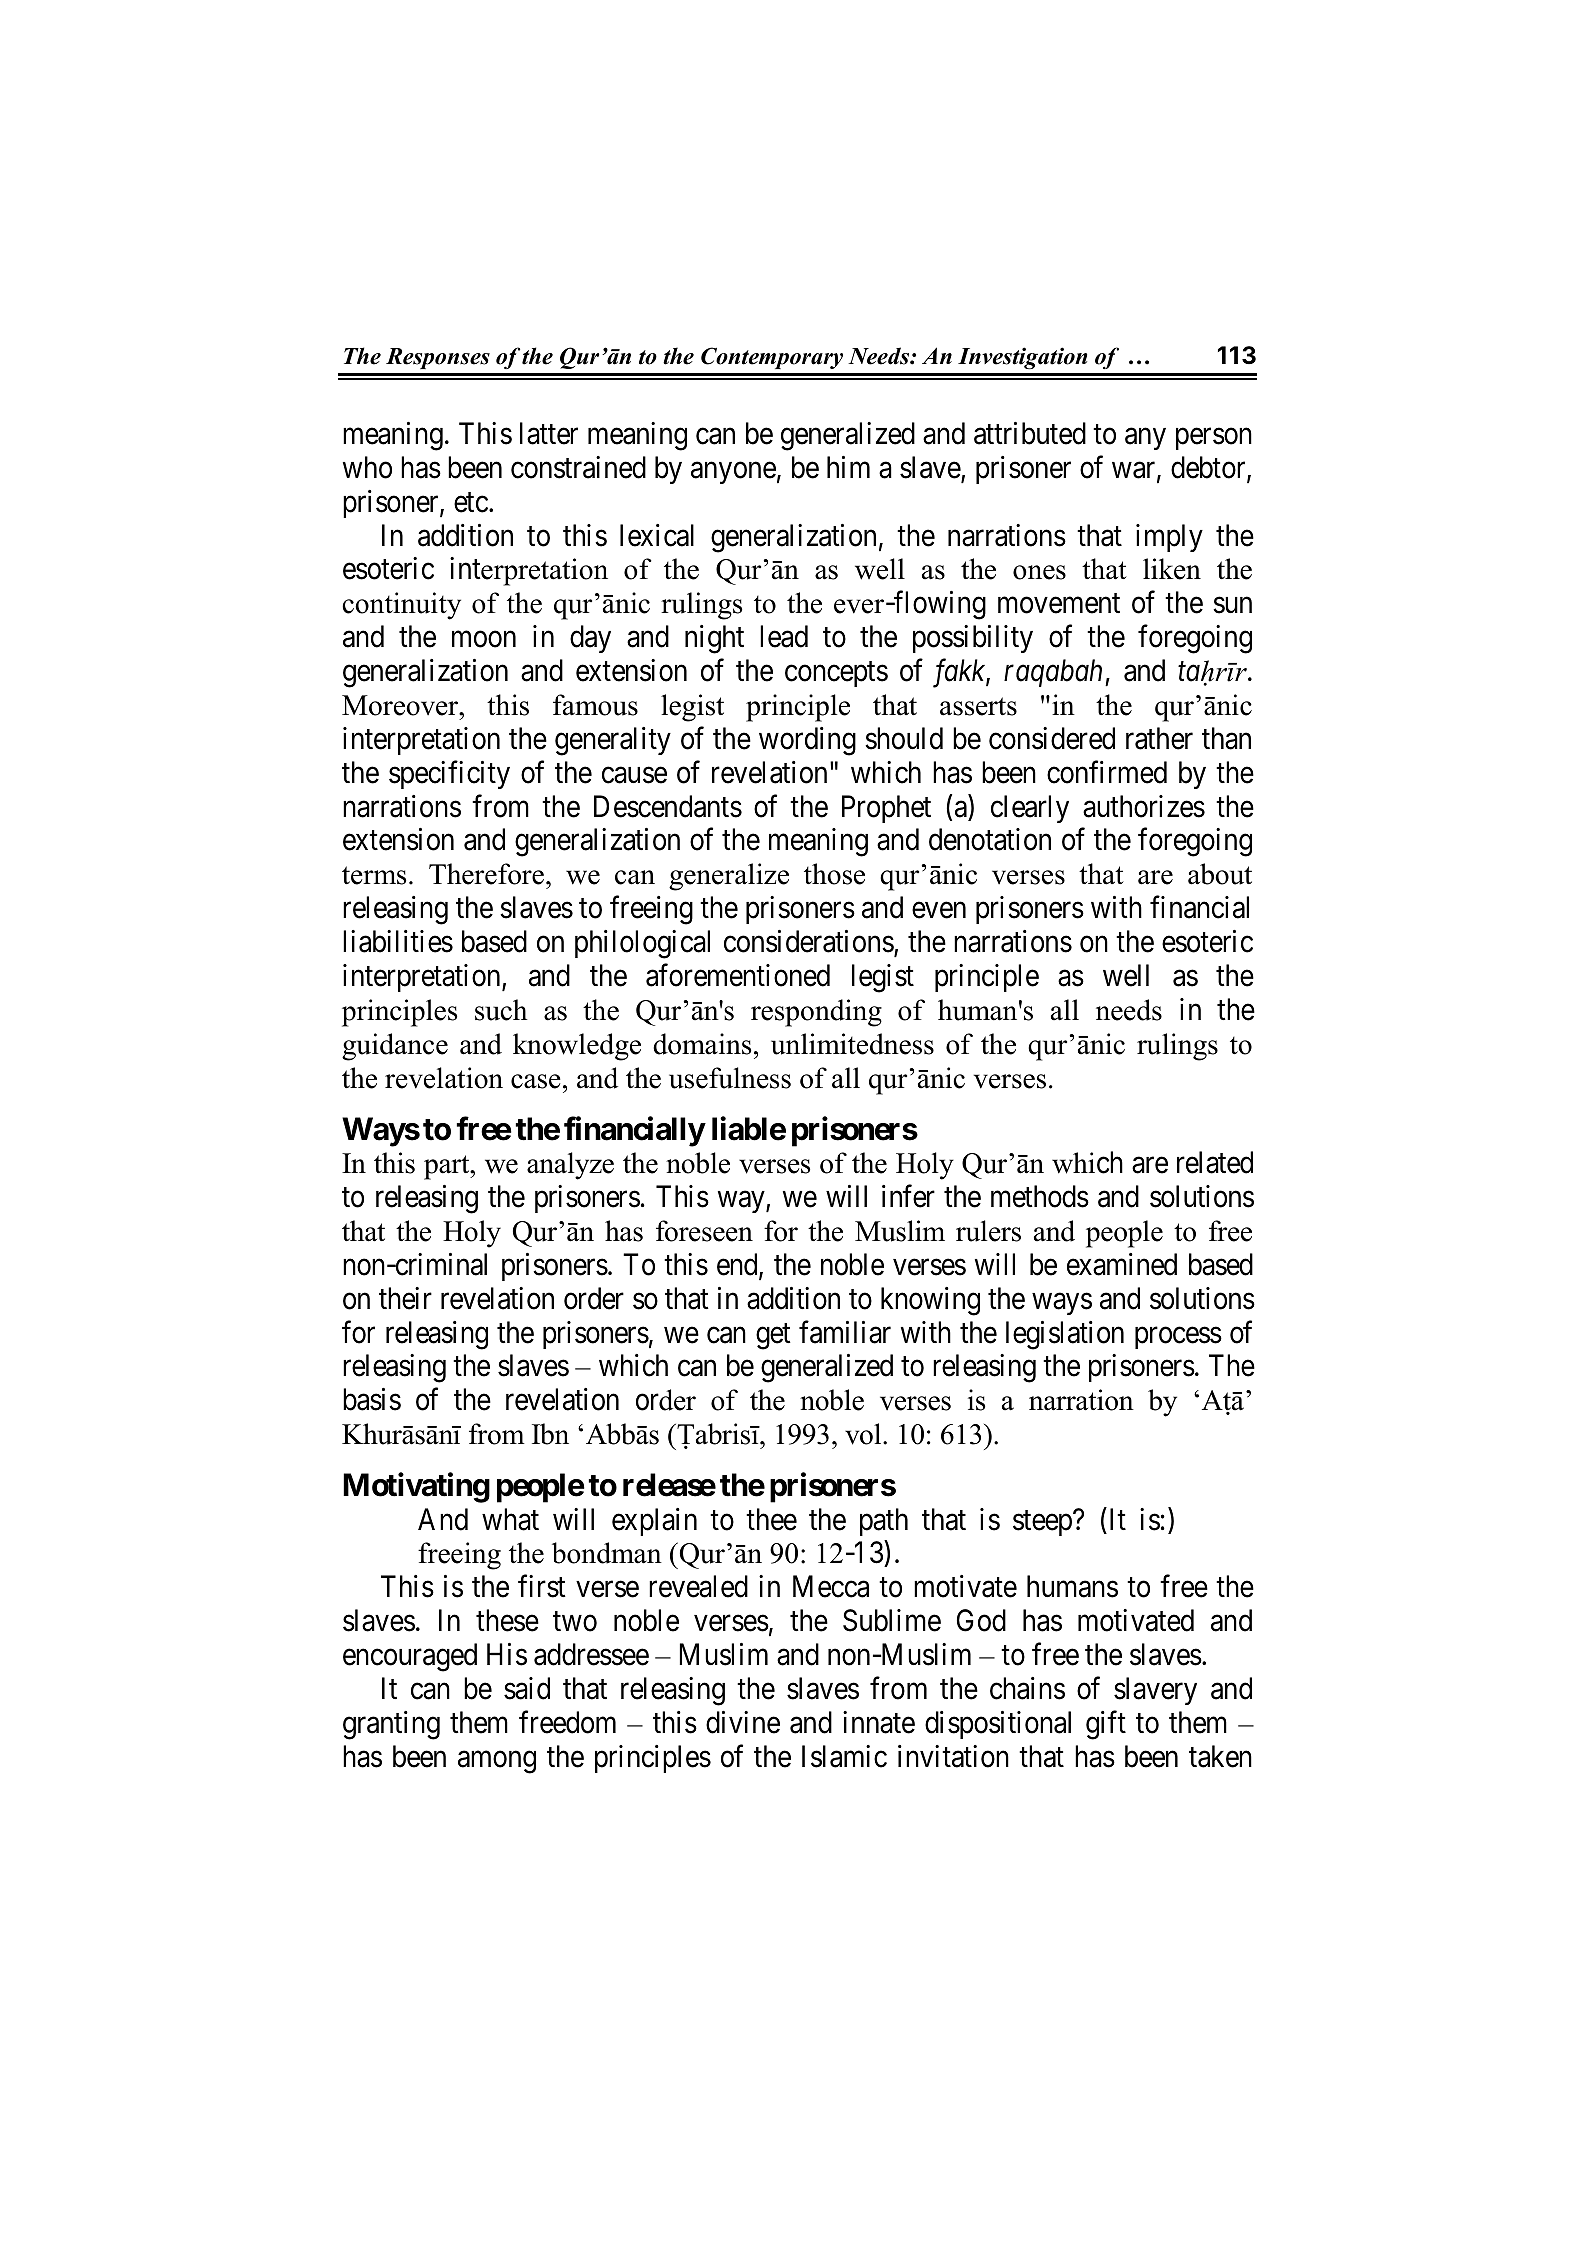 The height and width of the image is (2255, 1595). What do you see at coordinates (501, 1010) in the image?
I see `such` at bounding box center [501, 1010].
